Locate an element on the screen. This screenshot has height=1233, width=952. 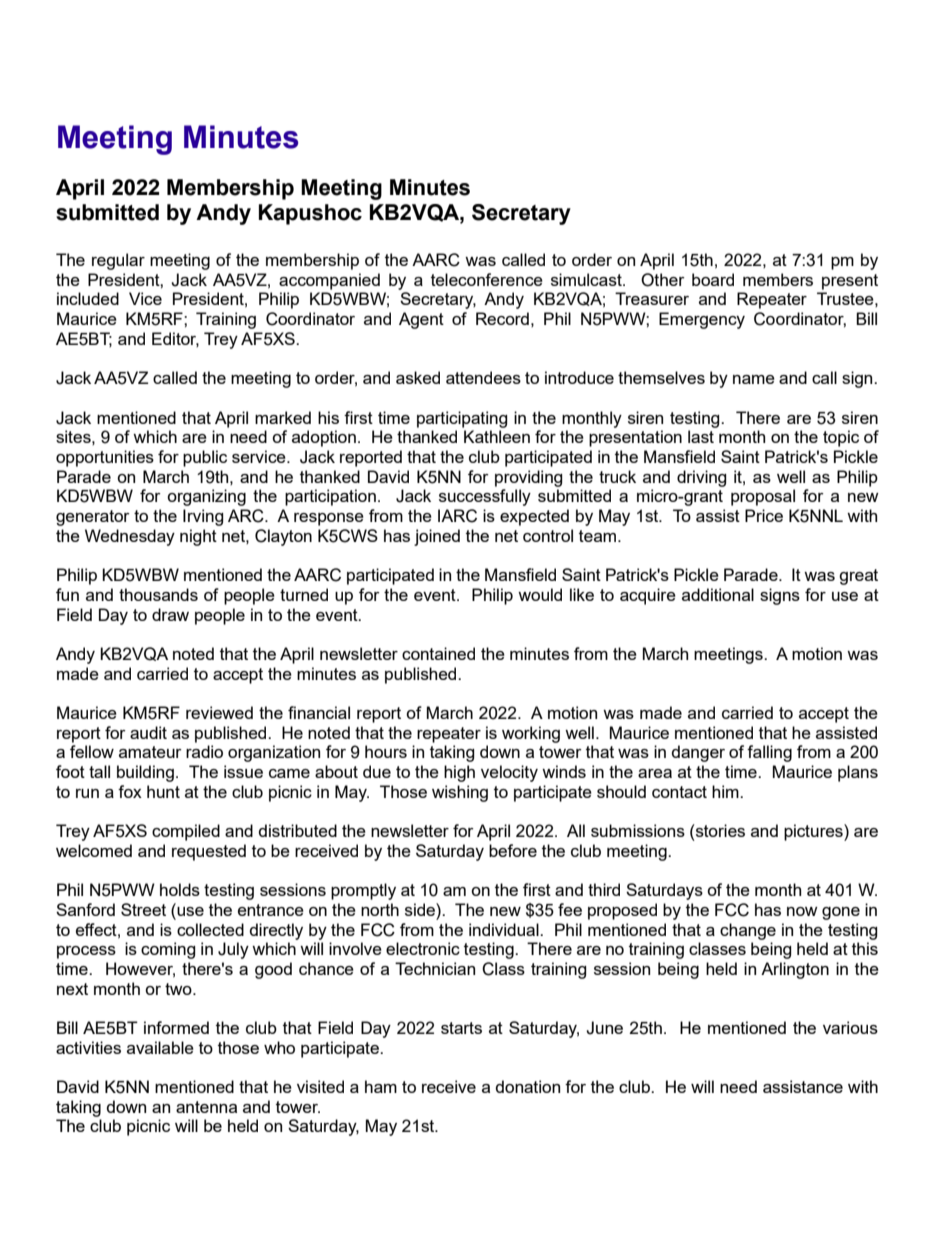
board is located at coordinates (713, 279).
